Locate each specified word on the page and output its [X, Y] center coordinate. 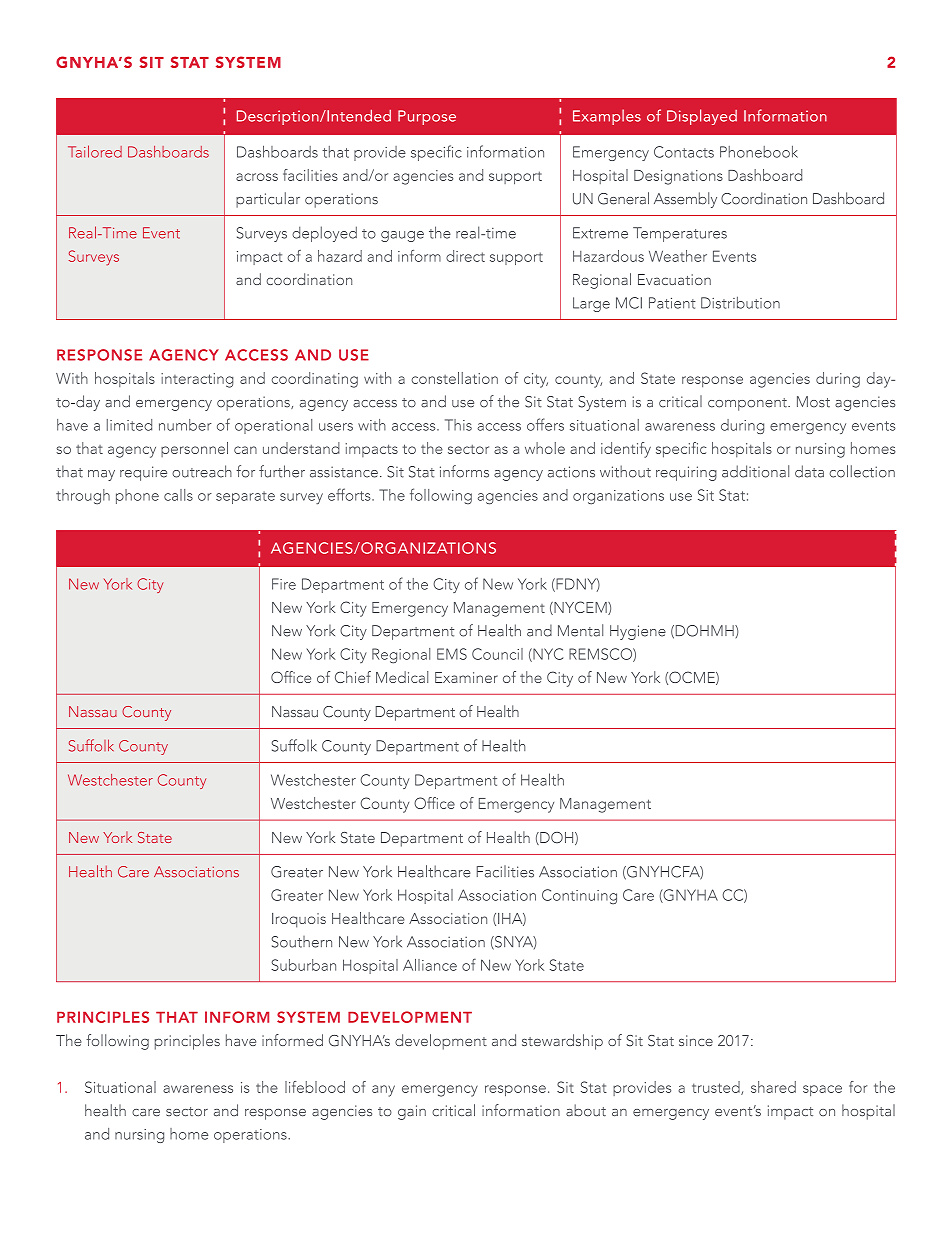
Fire [284, 584]
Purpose [427, 117]
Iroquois [299, 920]
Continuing [579, 897]
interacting [197, 380]
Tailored [95, 151]
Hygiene [638, 632]
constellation [454, 378]
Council [497, 654]
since [696, 1040]
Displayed [702, 117]
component [748, 404]
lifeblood [315, 1087]
